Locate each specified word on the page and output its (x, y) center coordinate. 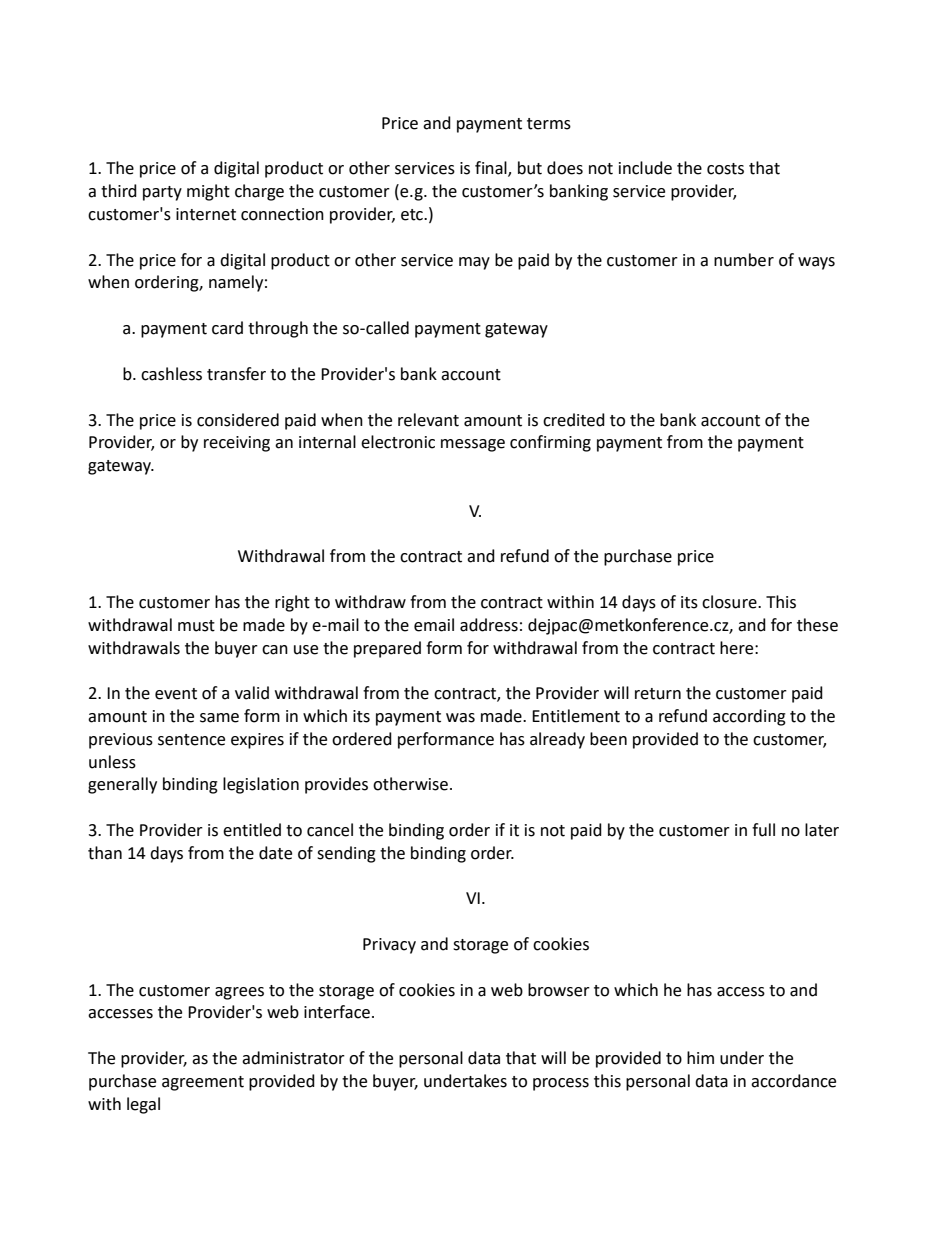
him (700, 1057)
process (561, 1084)
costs (725, 169)
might (208, 192)
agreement (203, 1083)
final (492, 169)
